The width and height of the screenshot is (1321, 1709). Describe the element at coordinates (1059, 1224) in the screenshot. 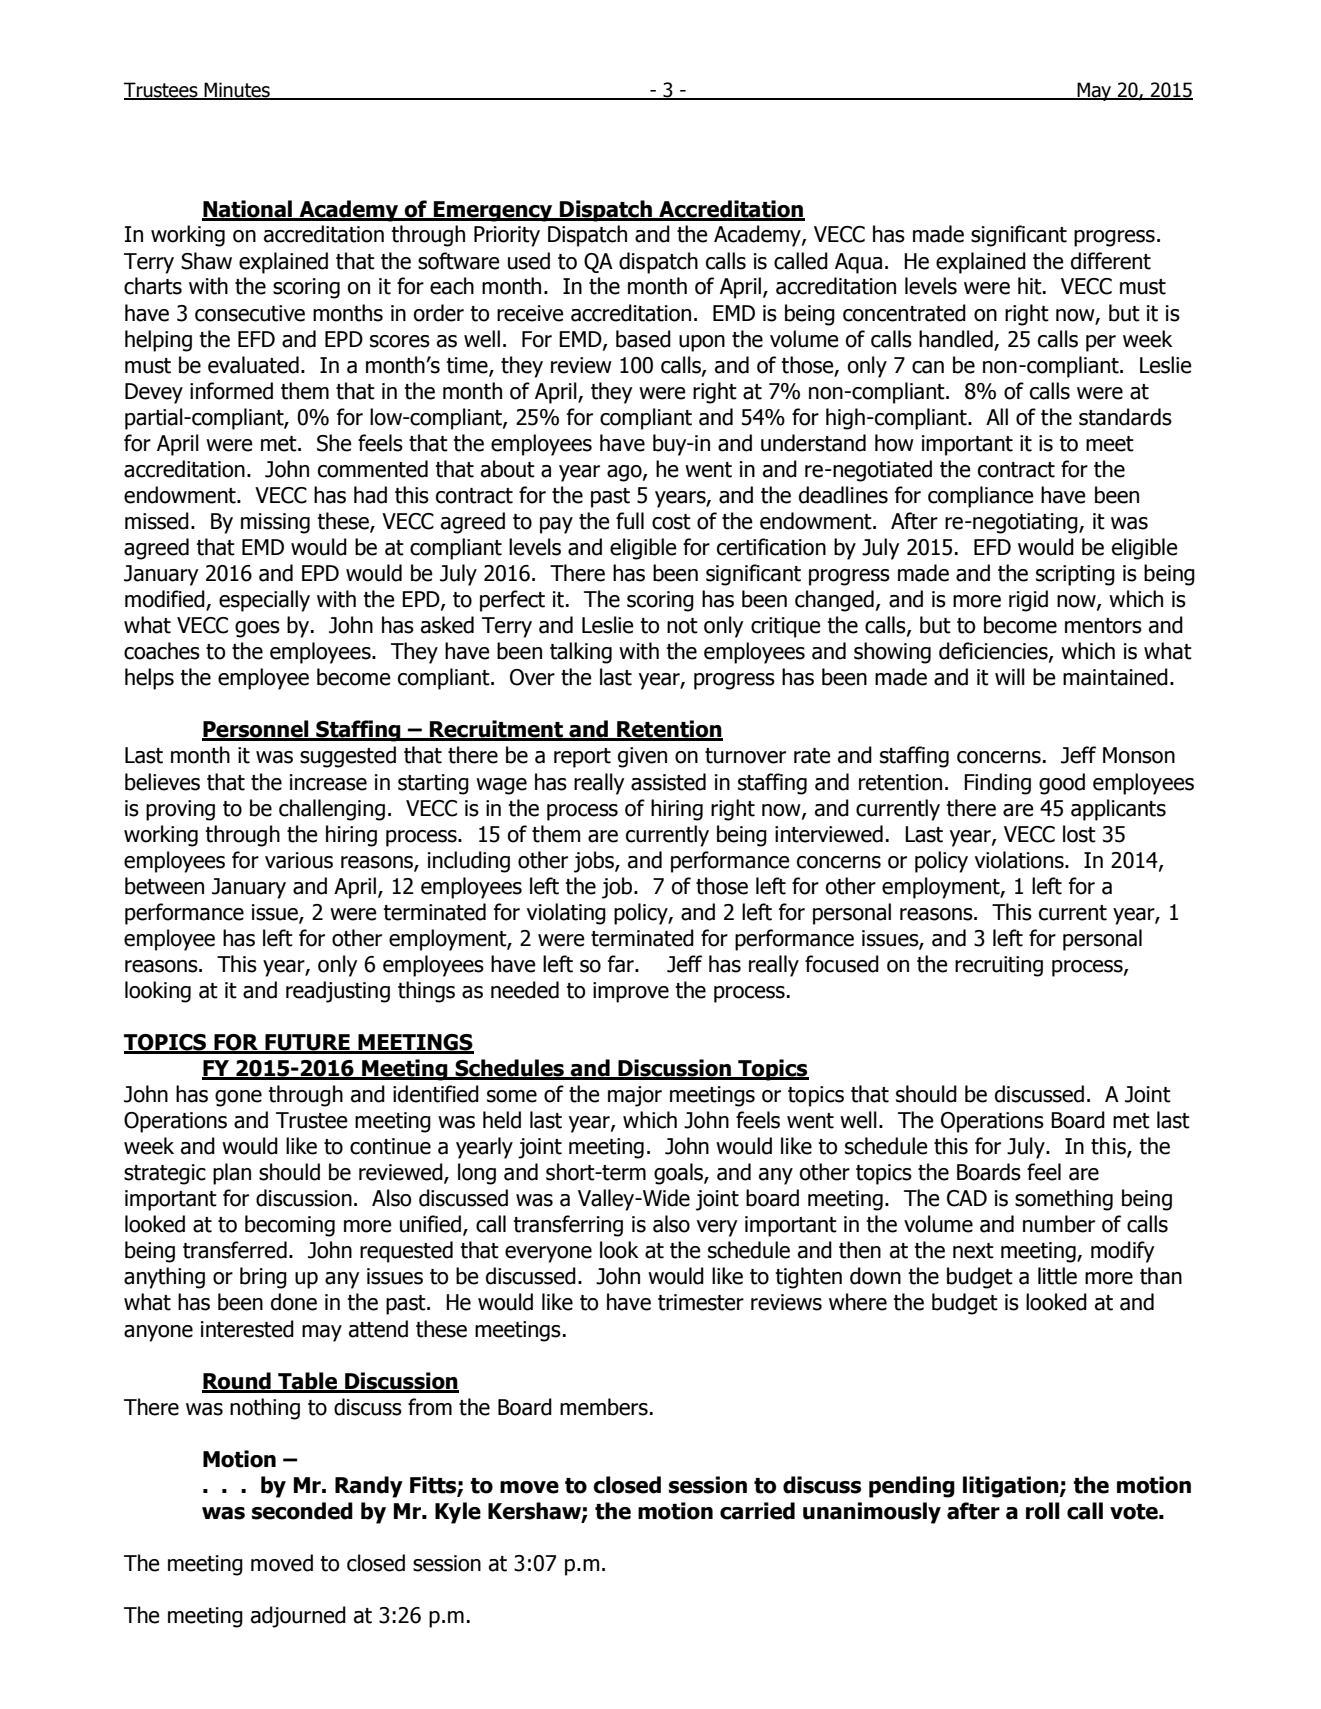

I see `number` at that location.
